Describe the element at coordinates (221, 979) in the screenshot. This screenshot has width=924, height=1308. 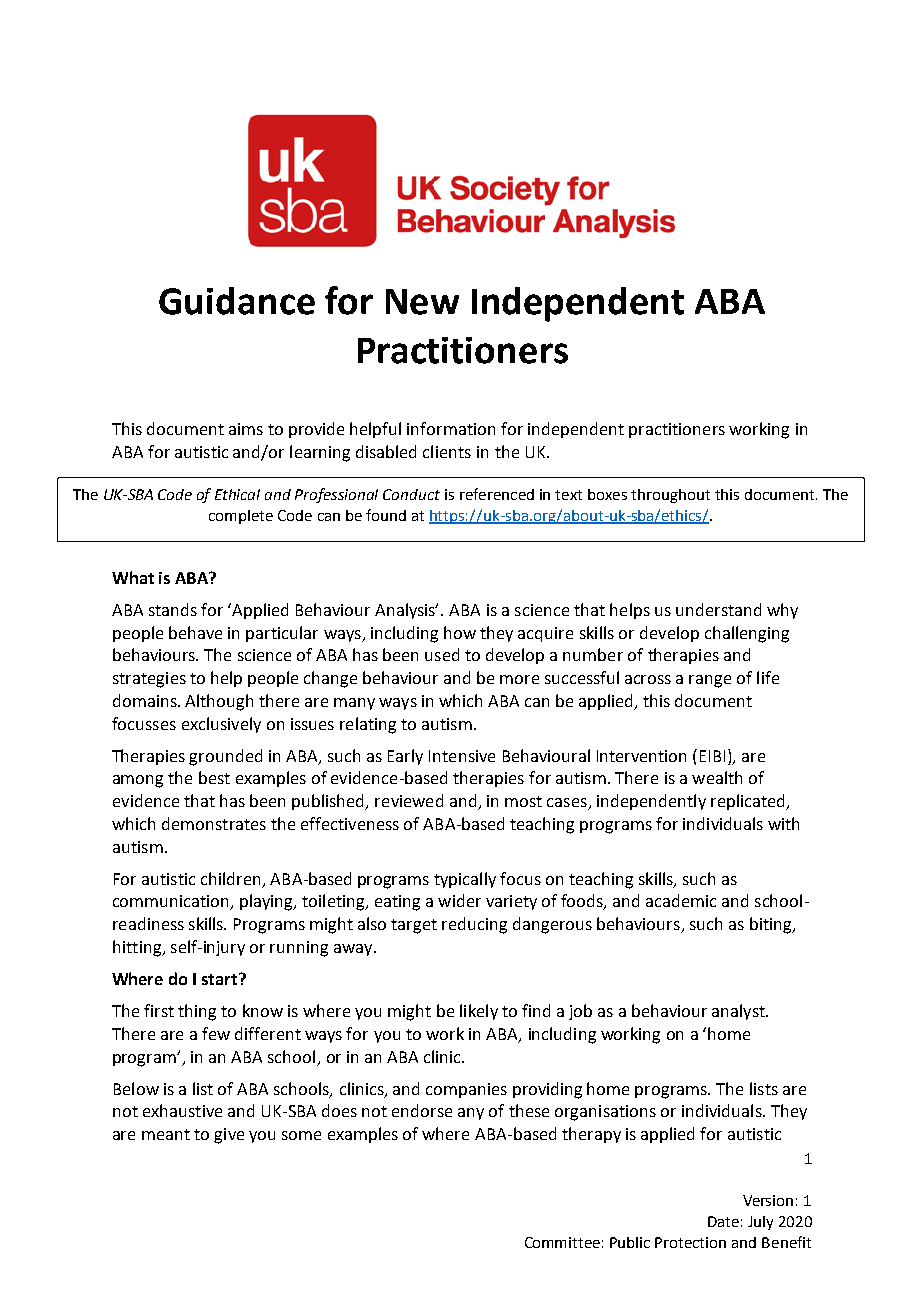
I see `start` at that location.
